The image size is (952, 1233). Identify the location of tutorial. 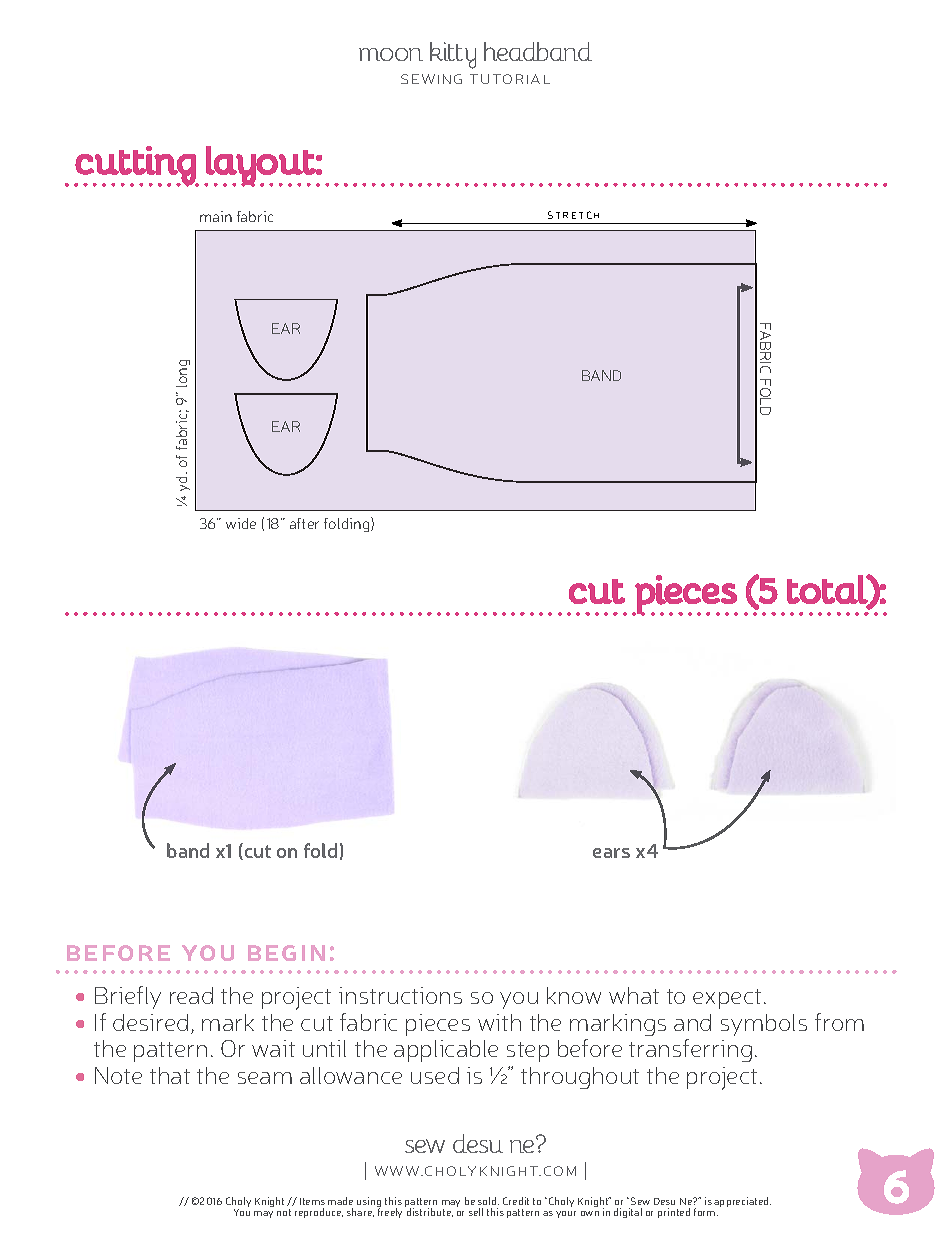
(510, 79).
